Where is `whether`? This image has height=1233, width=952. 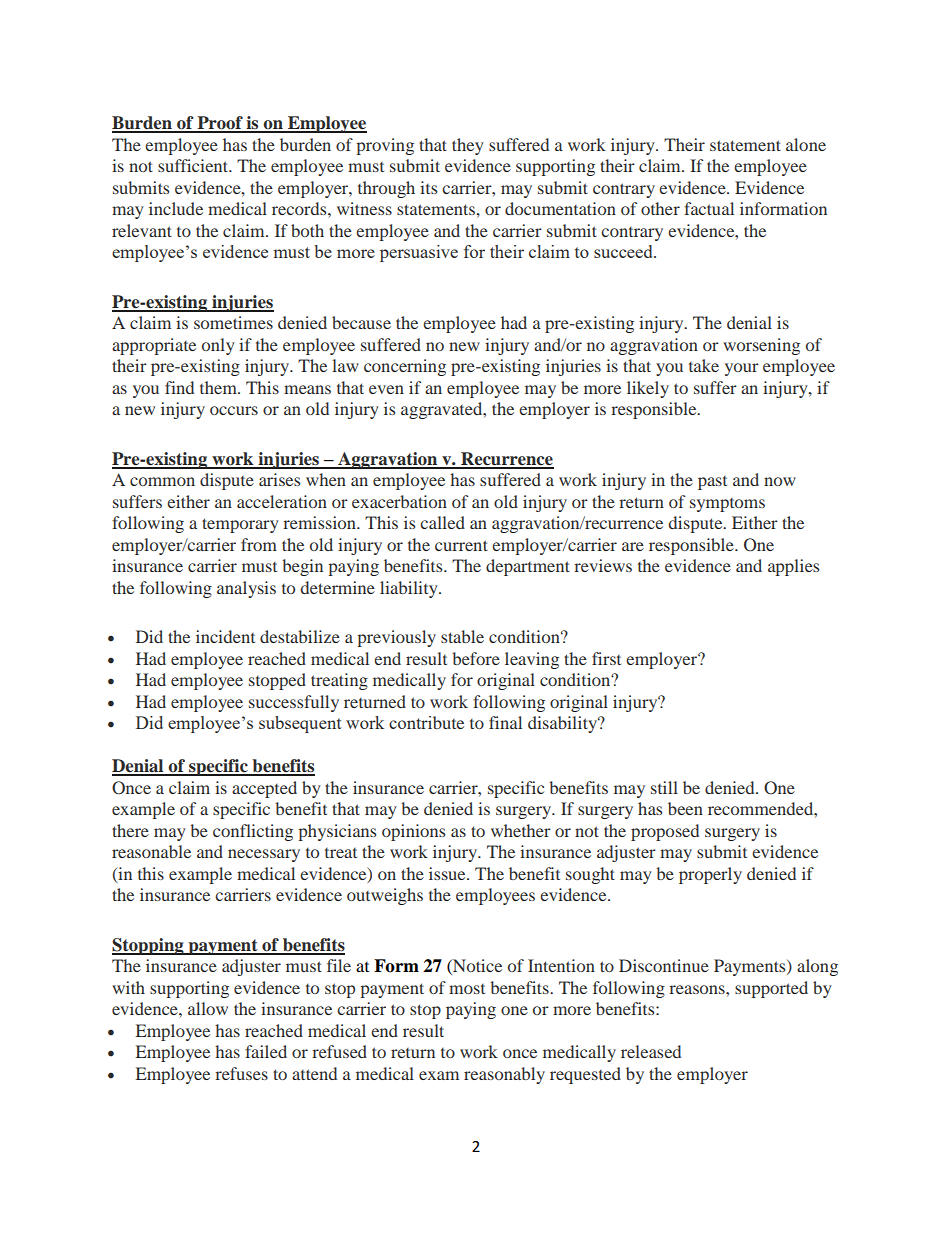
whether is located at coordinates (521, 830).
